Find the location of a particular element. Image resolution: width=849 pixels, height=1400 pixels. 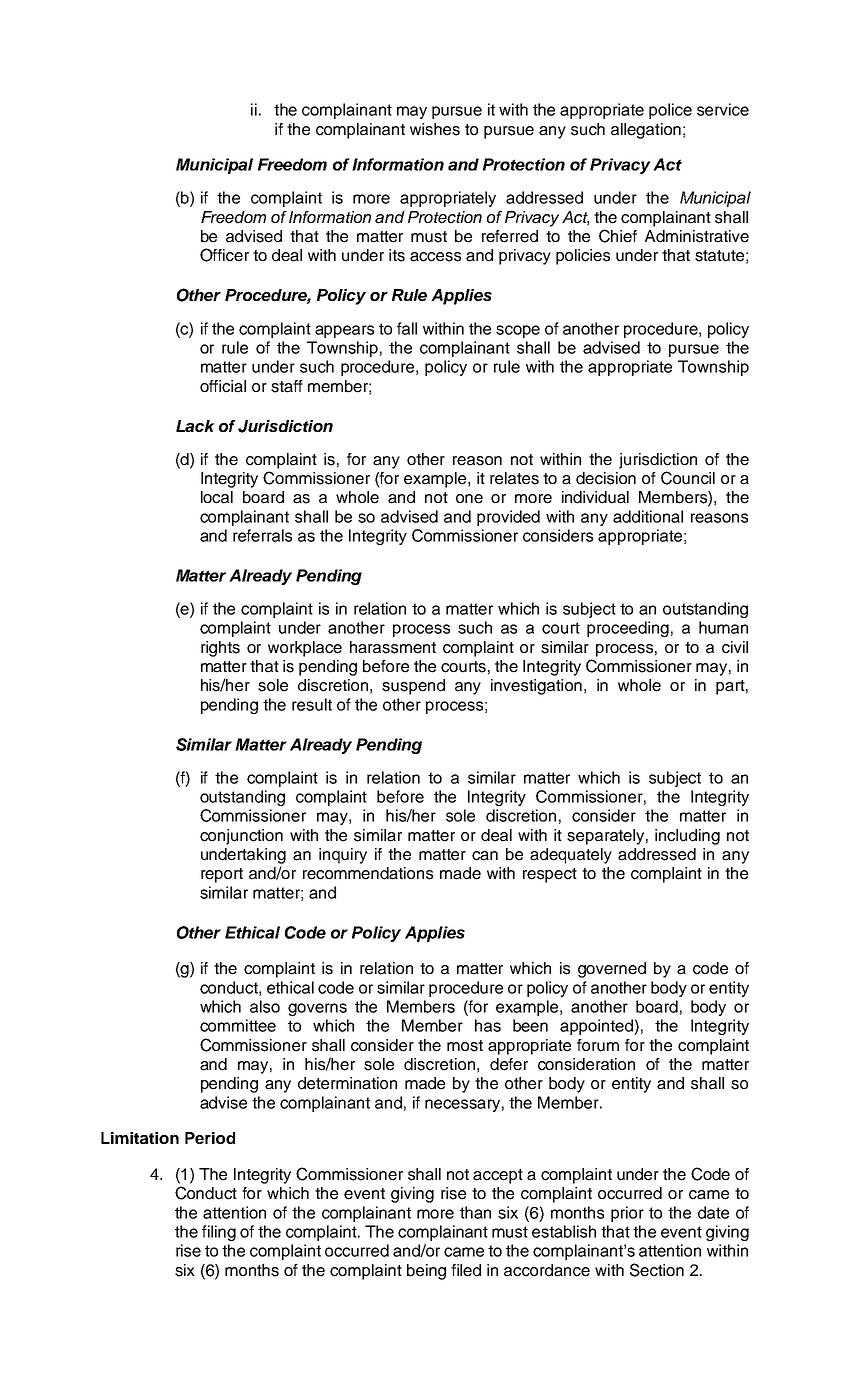

Officer is located at coordinates (224, 255).
